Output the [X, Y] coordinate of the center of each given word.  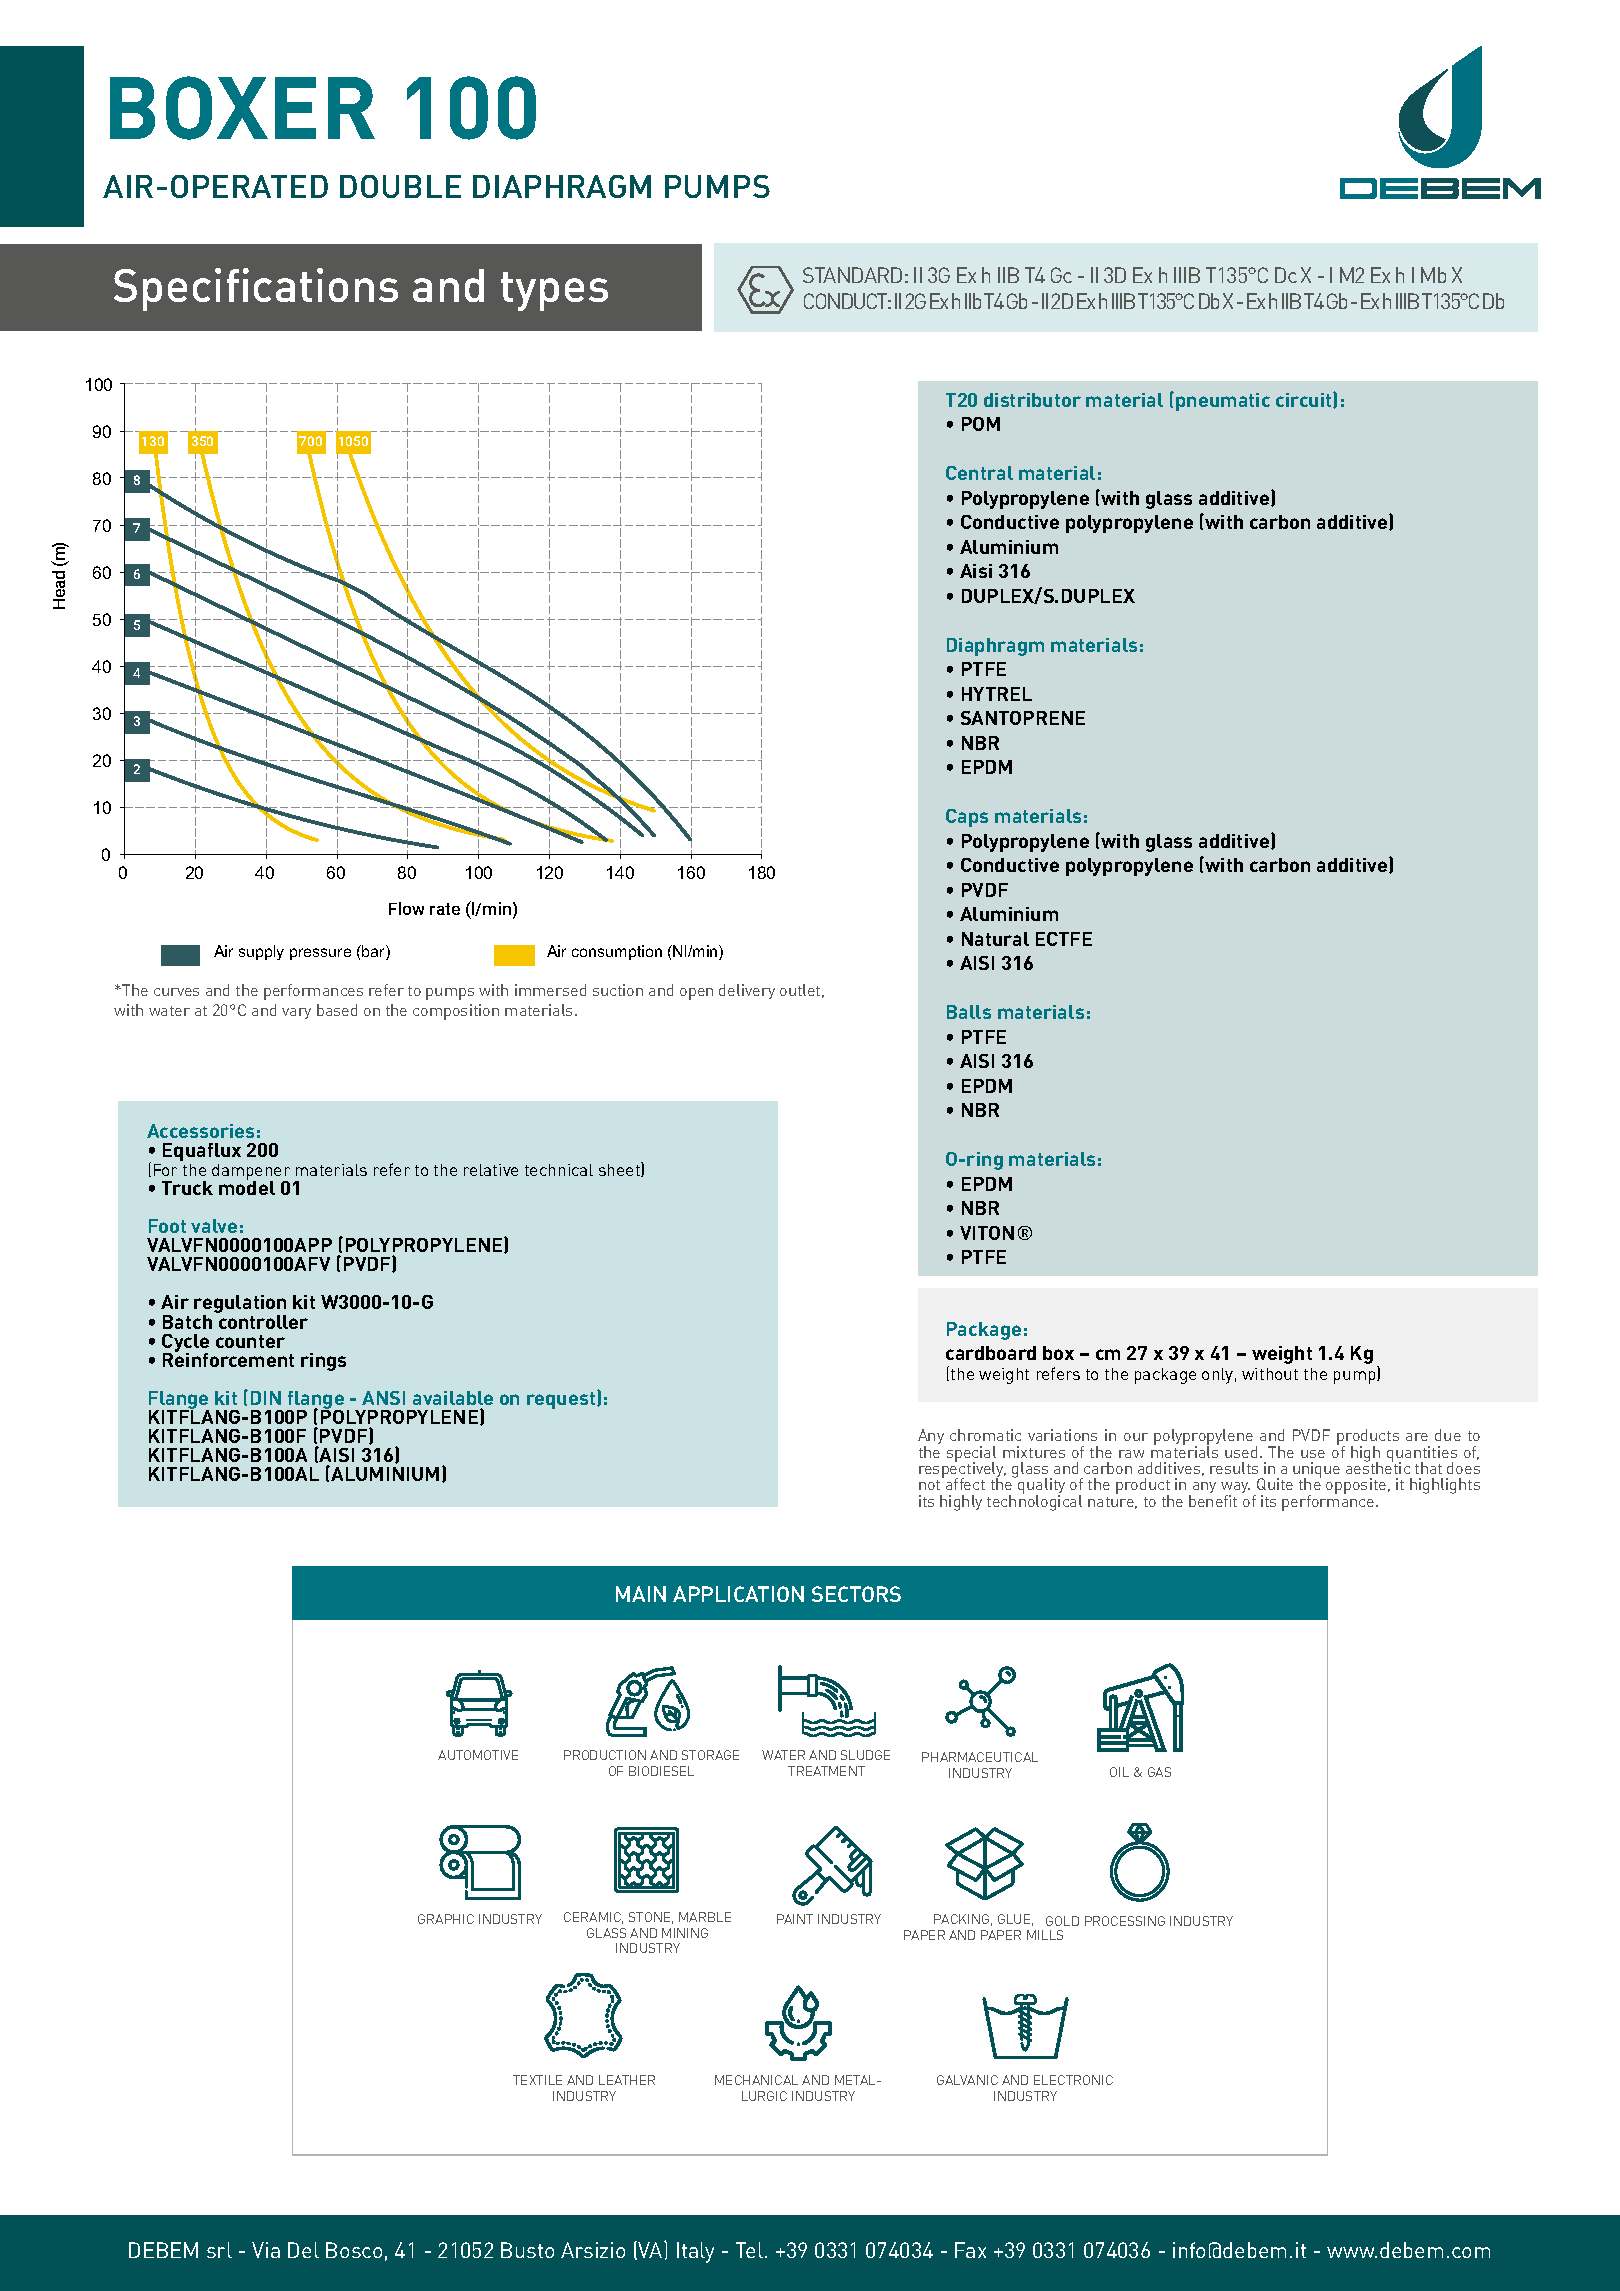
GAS [1159, 1772]
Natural [995, 939]
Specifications [256, 289]
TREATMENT [826, 1771]
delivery [747, 991]
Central [979, 473]
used [1241, 1452]
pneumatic [1223, 402]
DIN [266, 1398]
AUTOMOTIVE [478, 1755]
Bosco [354, 2250]
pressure [320, 954]
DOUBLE [400, 186]
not [929, 1485]
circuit [1305, 400]
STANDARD [852, 275]
